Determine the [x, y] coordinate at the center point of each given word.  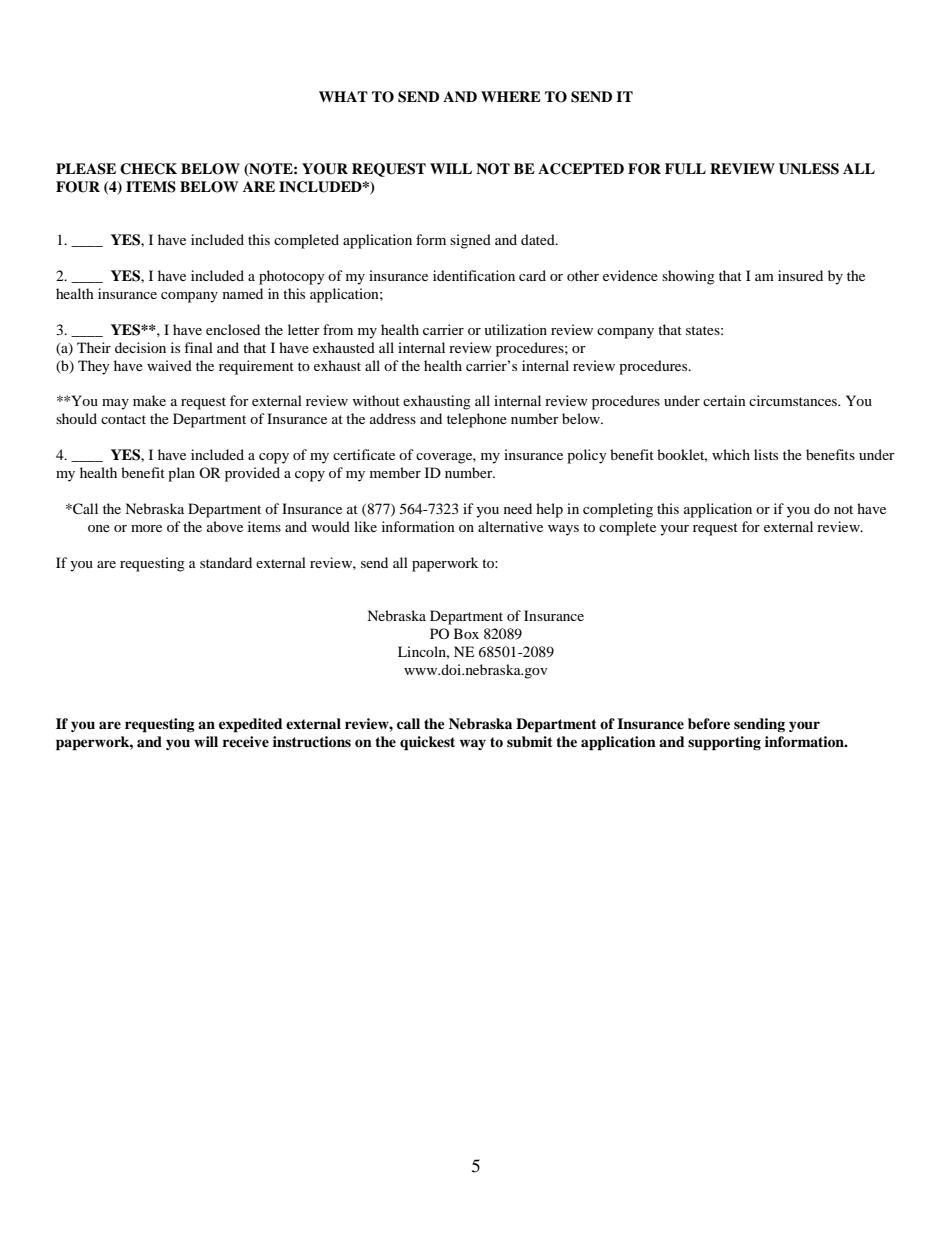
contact [123, 419]
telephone [477, 420]
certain [724, 400]
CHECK [148, 169]
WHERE [511, 96]
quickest [427, 743]
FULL [685, 169]
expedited [251, 725]
